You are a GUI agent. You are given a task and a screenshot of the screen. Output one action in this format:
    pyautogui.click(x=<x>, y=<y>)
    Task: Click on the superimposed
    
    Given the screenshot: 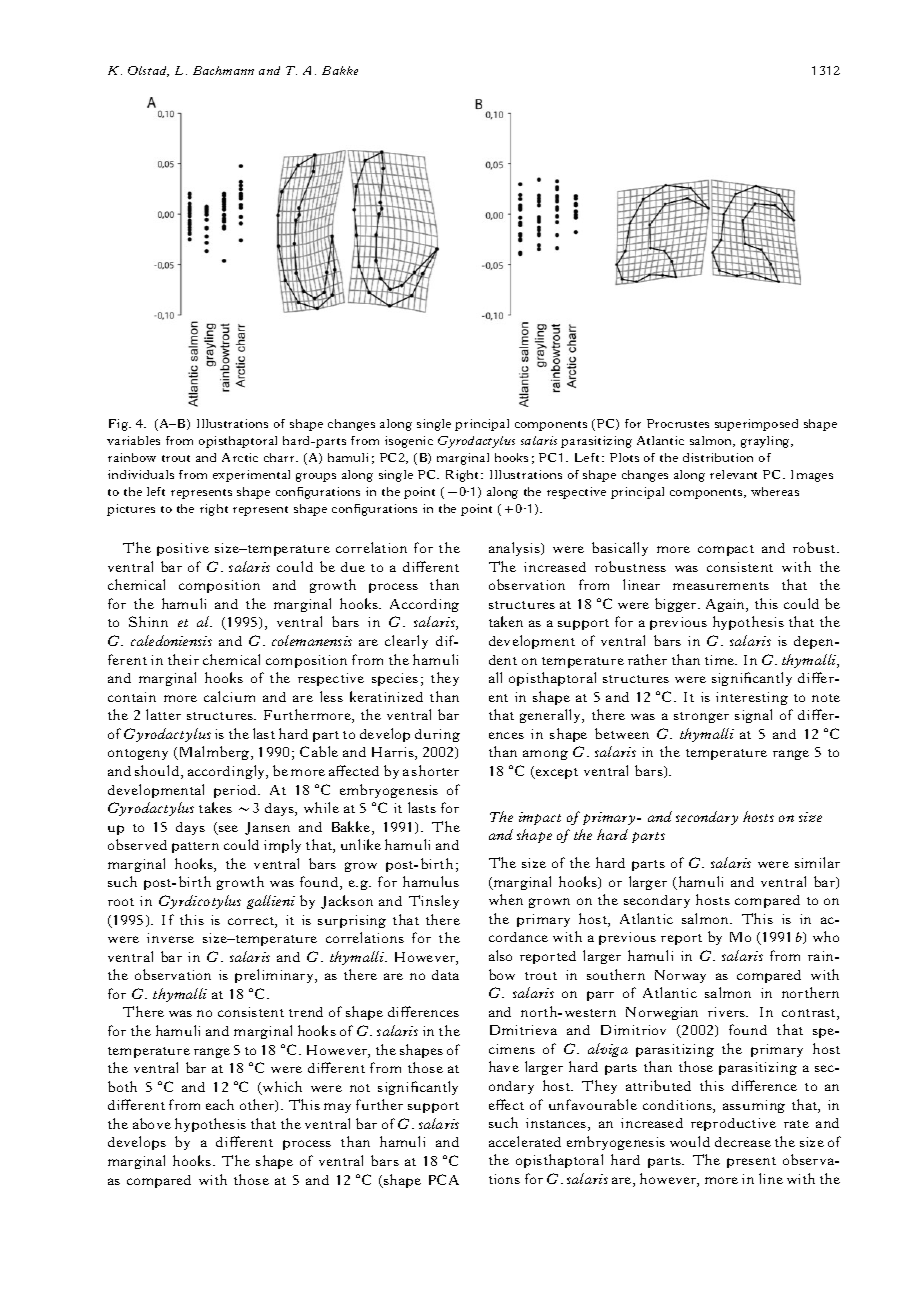 What is the action you would take?
    pyautogui.click(x=756, y=425)
